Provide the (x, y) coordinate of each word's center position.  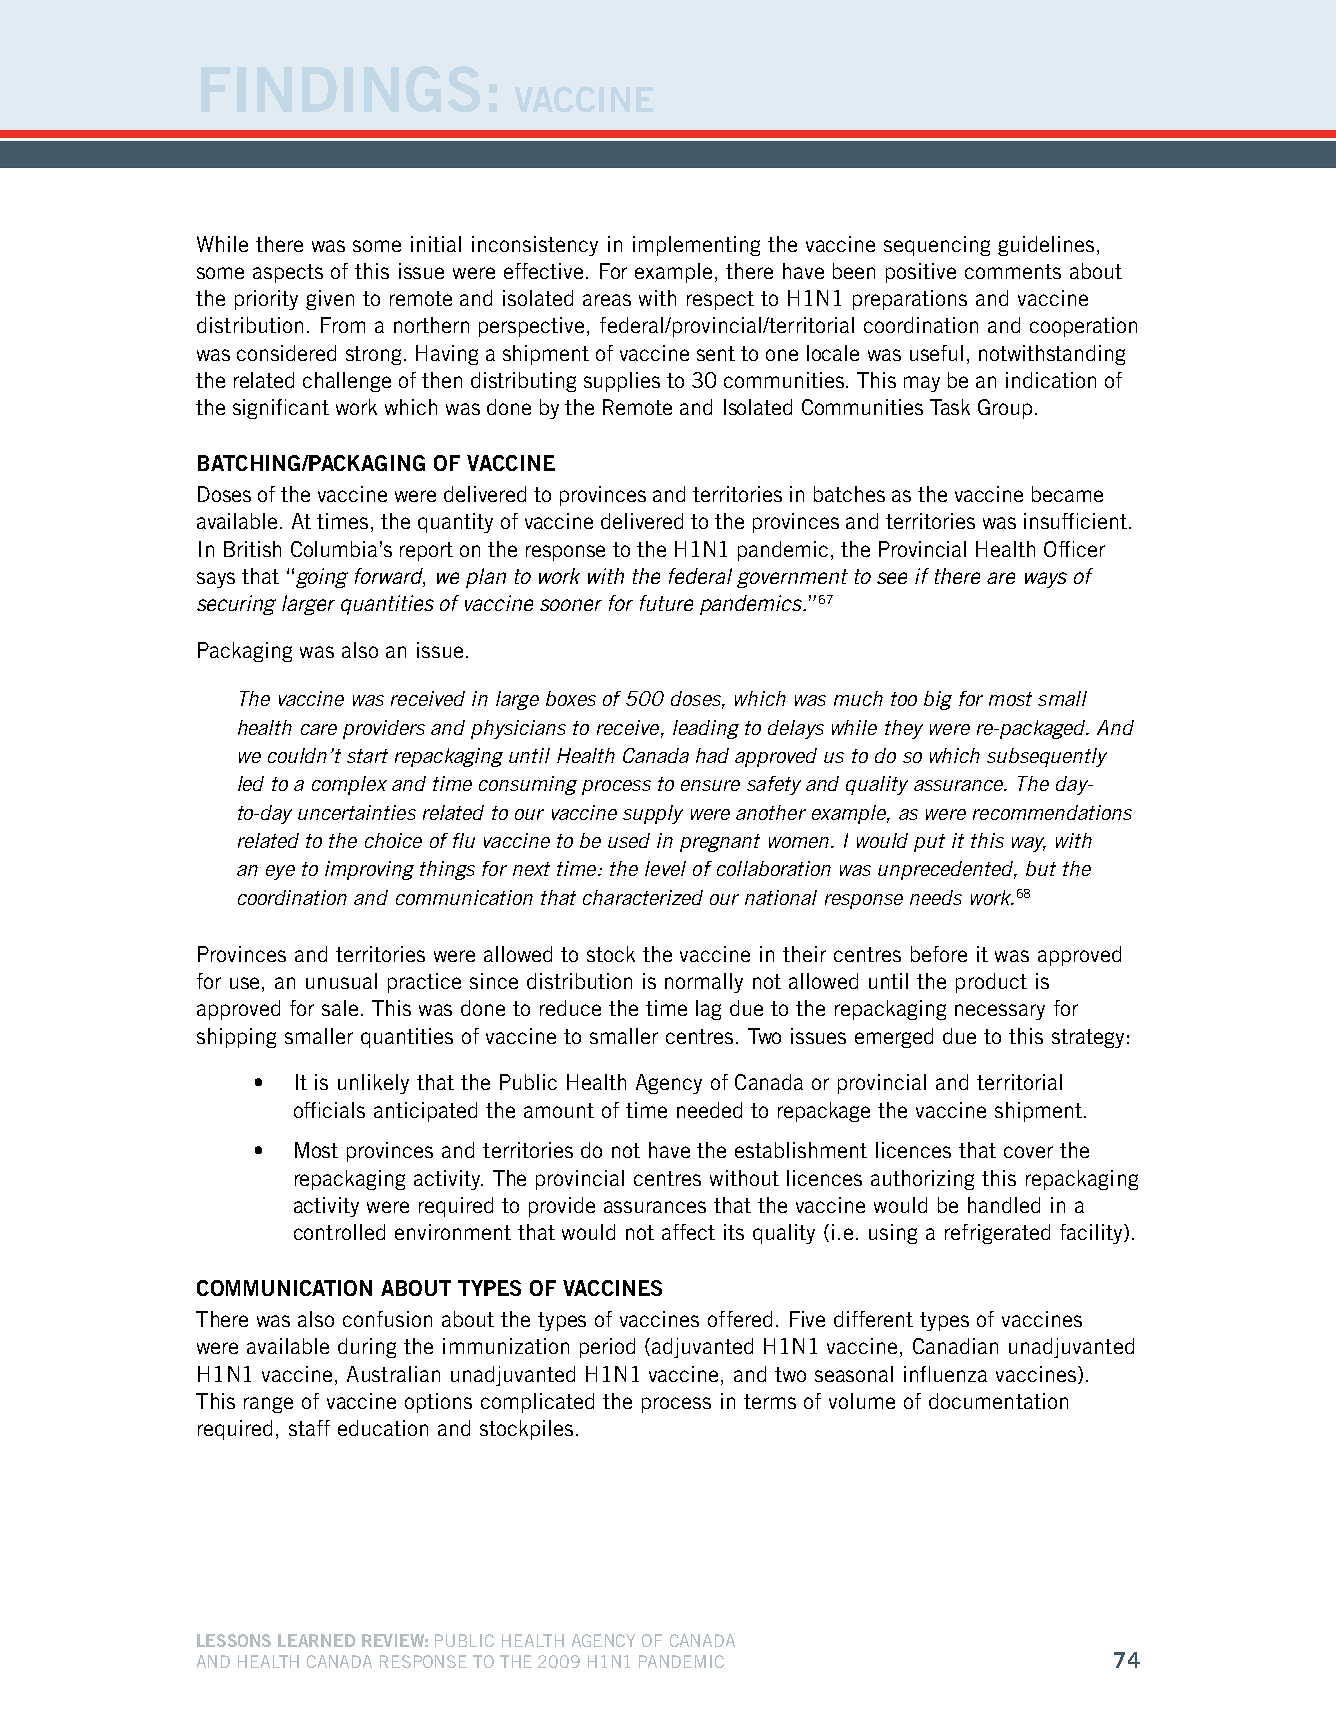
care (319, 729)
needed (709, 1110)
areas (607, 300)
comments (1013, 271)
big (938, 700)
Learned (316, 1640)
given (330, 300)
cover (1028, 1152)
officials (329, 1110)
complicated (537, 1403)
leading (706, 729)
